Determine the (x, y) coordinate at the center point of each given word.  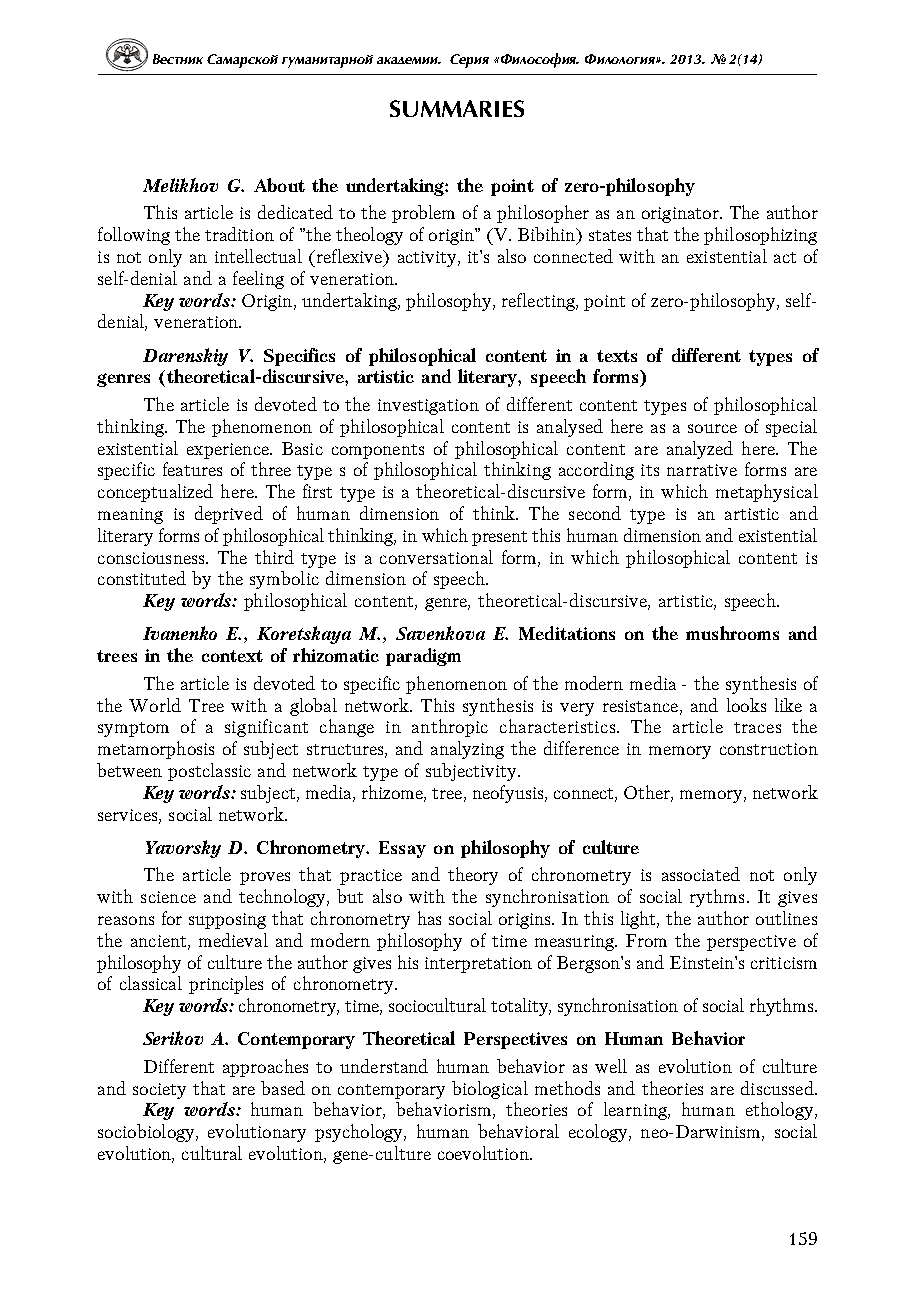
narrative (702, 470)
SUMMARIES (457, 108)
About (279, 185)
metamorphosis (156, 750)
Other (648, 793)
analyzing (467, 750)
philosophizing (760, 236)
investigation (428, 407)
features (192, 469)
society (159, 1091)
